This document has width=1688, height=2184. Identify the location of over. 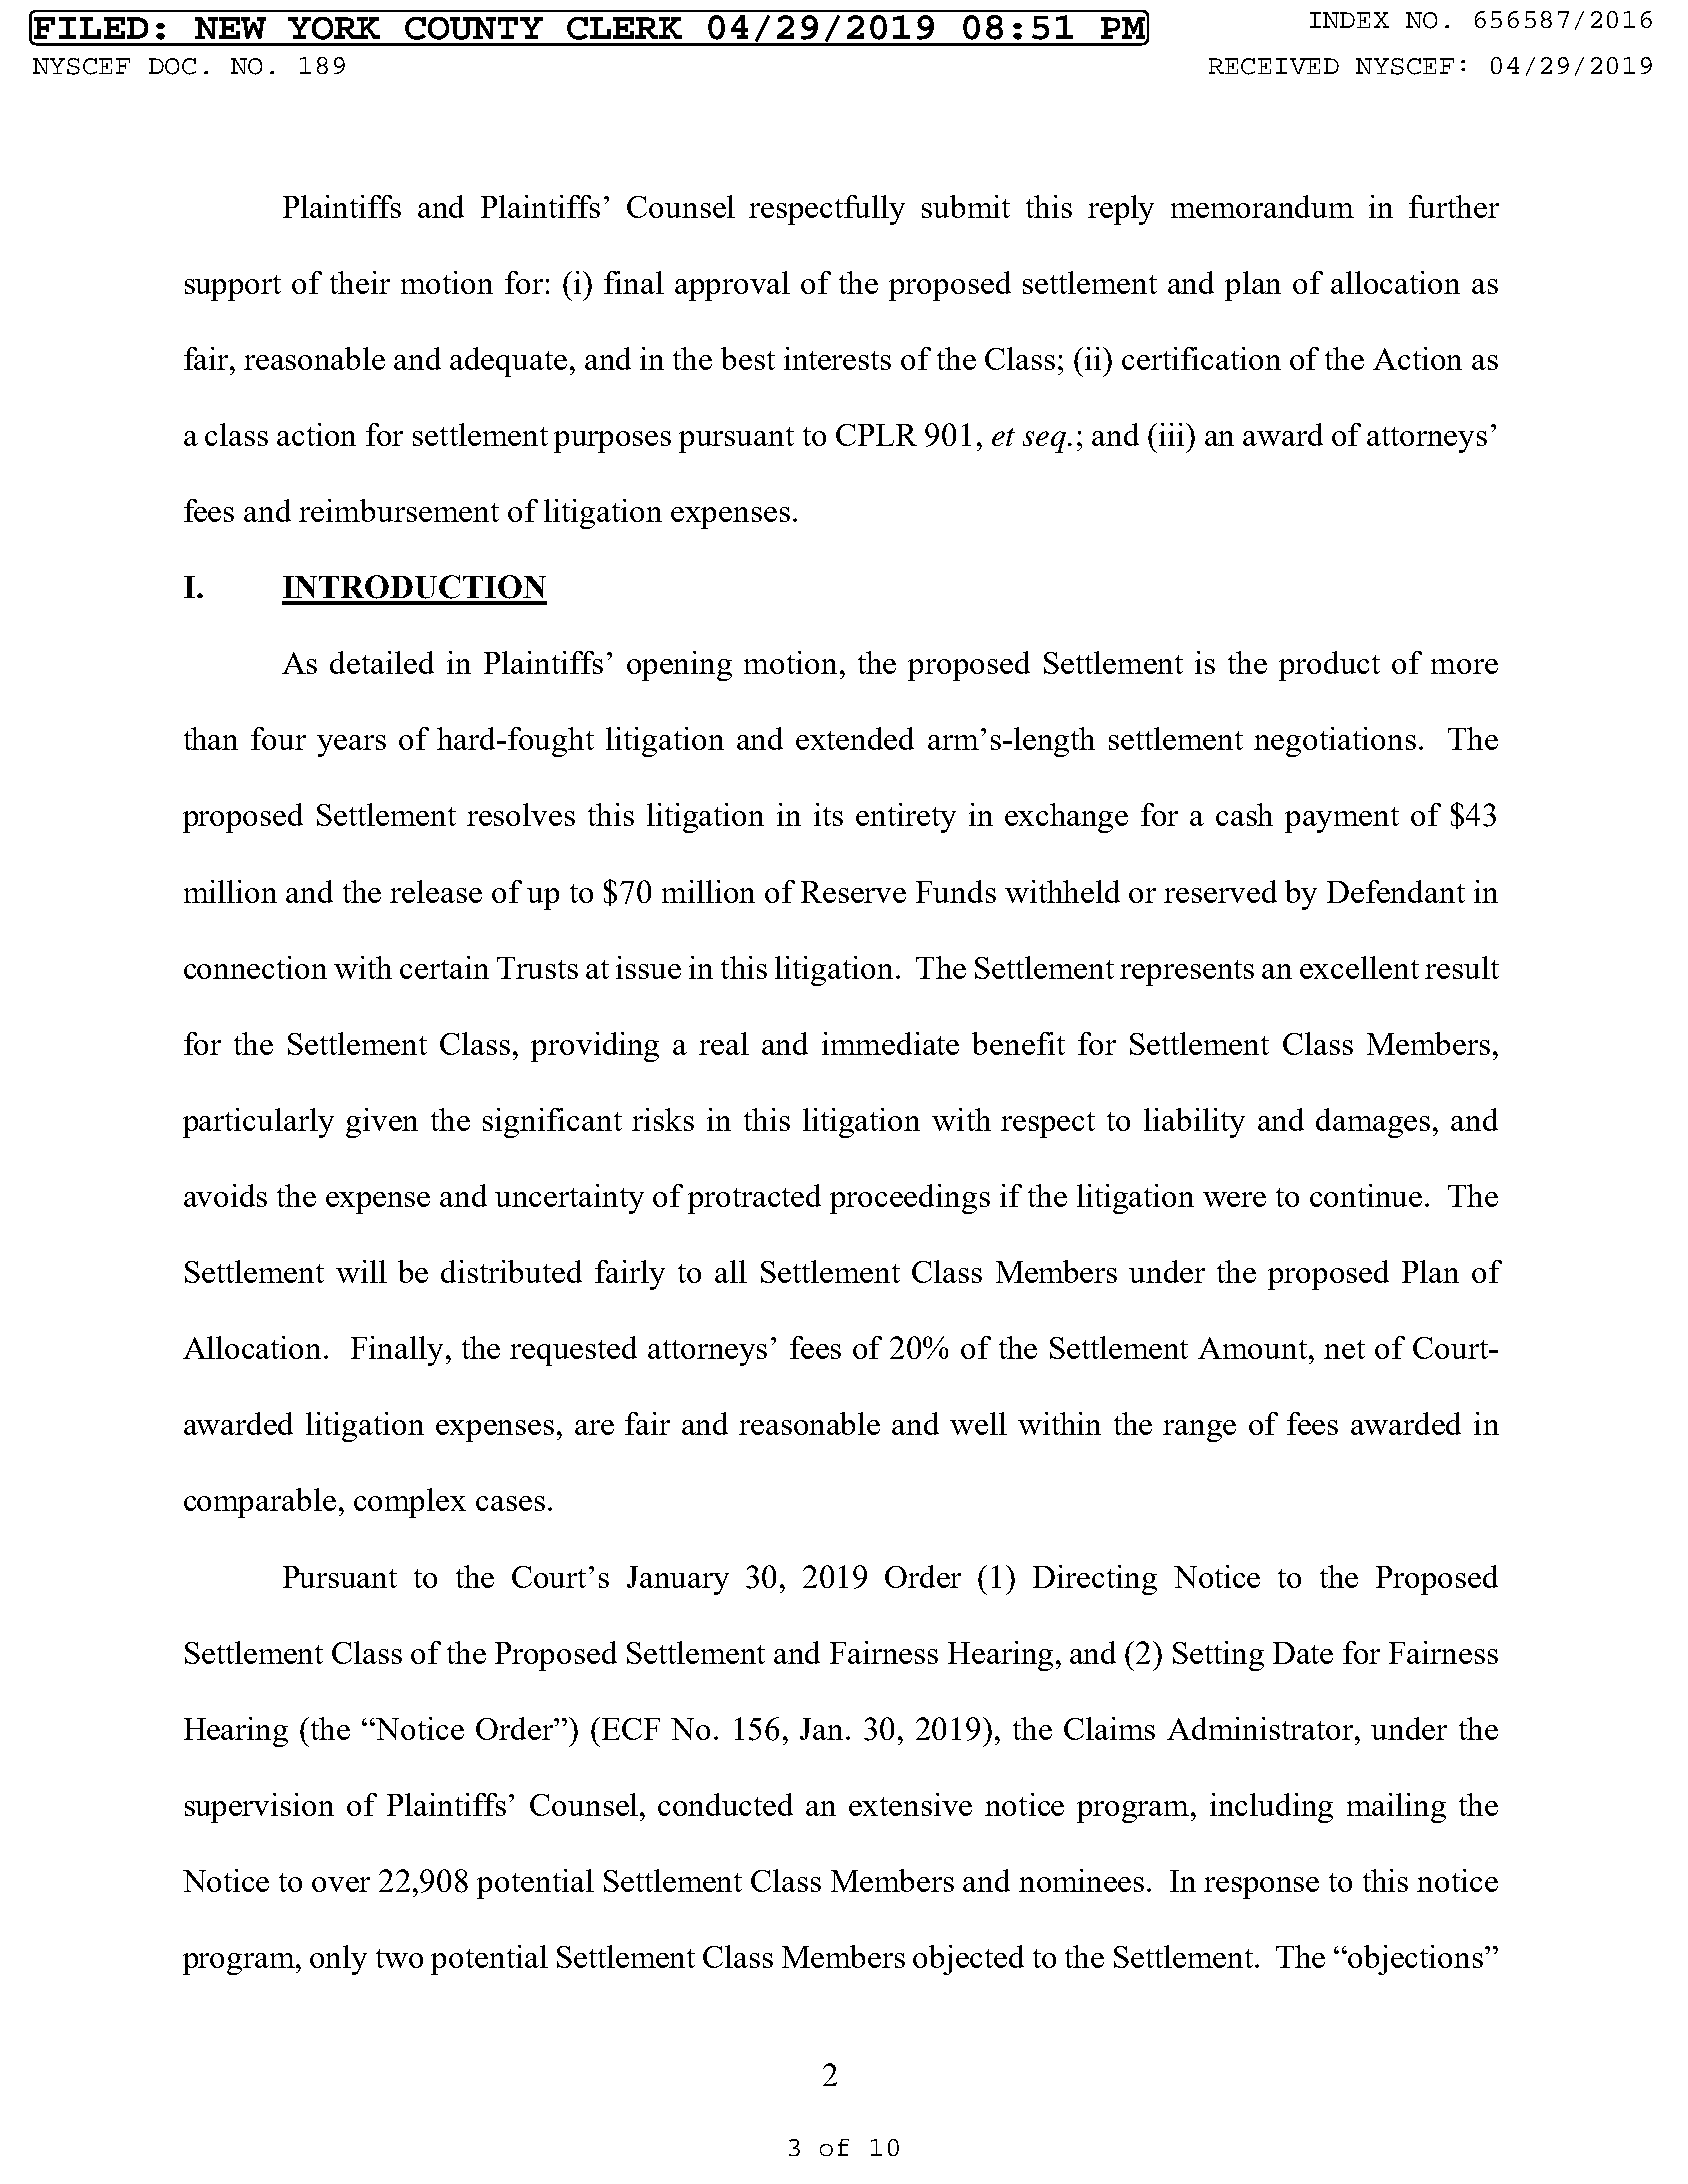
(341, 1884).
